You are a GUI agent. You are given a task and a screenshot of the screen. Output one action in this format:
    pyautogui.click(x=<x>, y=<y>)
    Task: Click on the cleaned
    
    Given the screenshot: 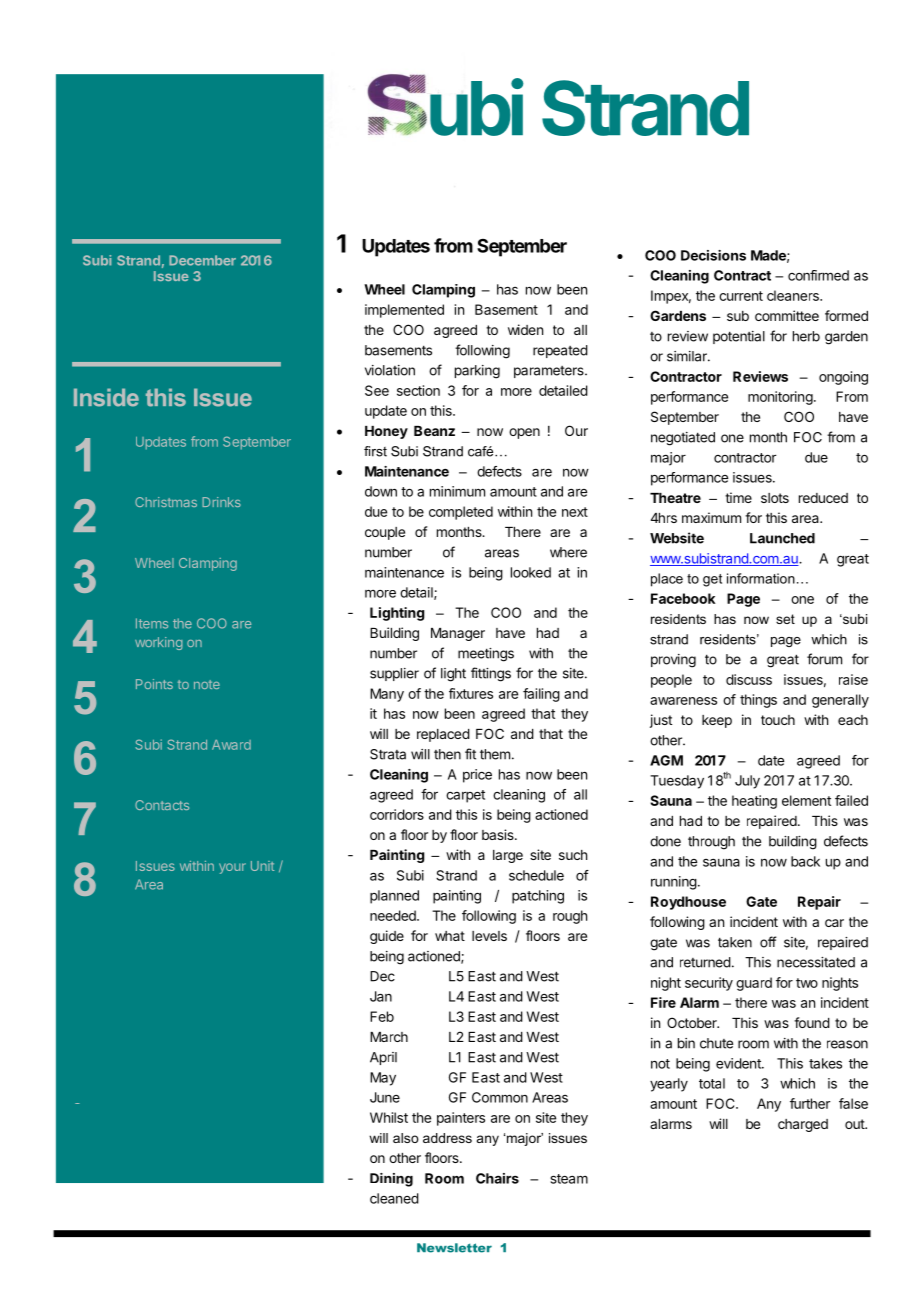 What is the action you would take?
    pyautogui.click(x=394, y=1198)
